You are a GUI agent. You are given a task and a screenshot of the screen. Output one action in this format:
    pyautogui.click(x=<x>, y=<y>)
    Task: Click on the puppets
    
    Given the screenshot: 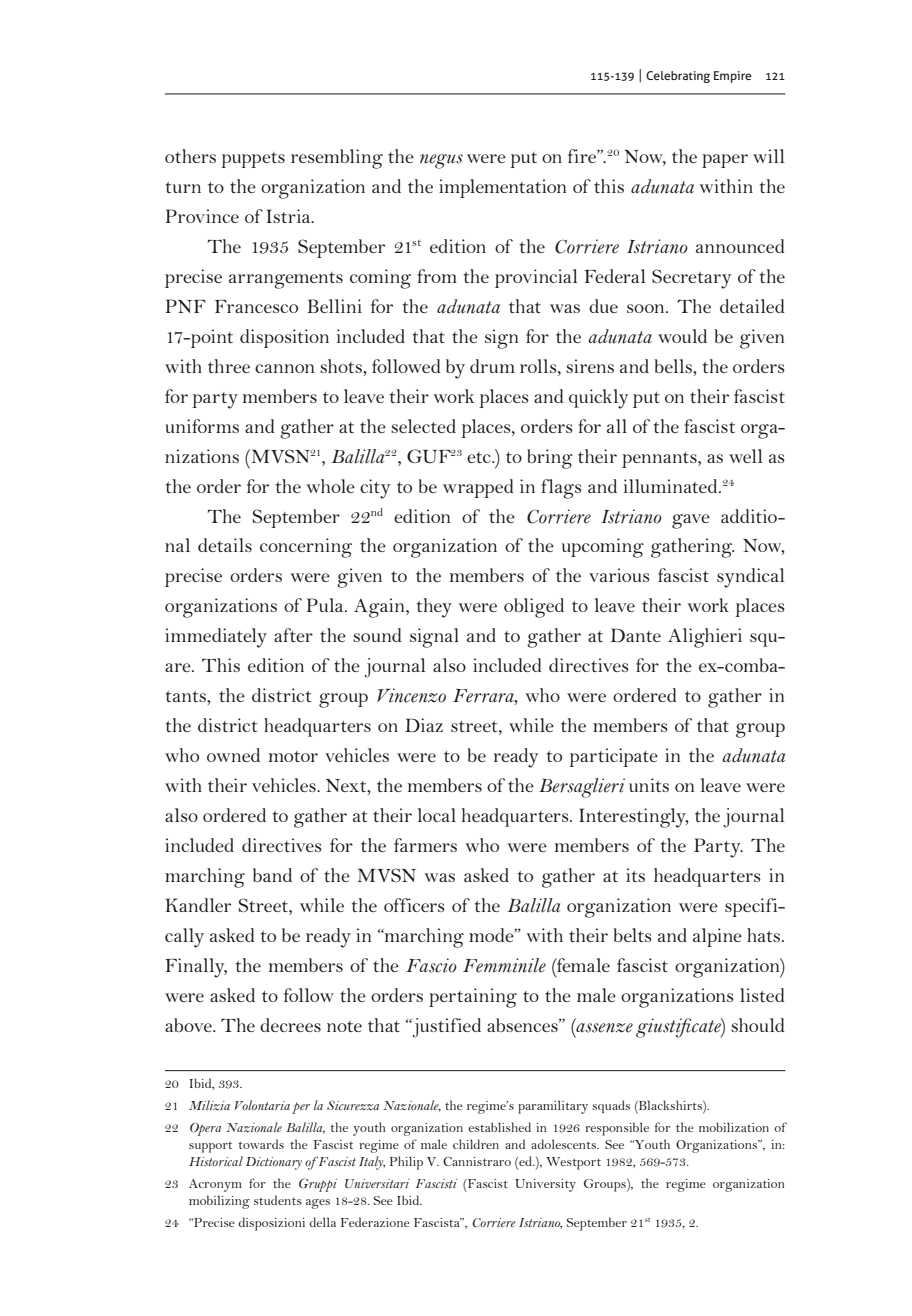 What is the action you would take?
    pyautogui.click(x=253, y=160)
